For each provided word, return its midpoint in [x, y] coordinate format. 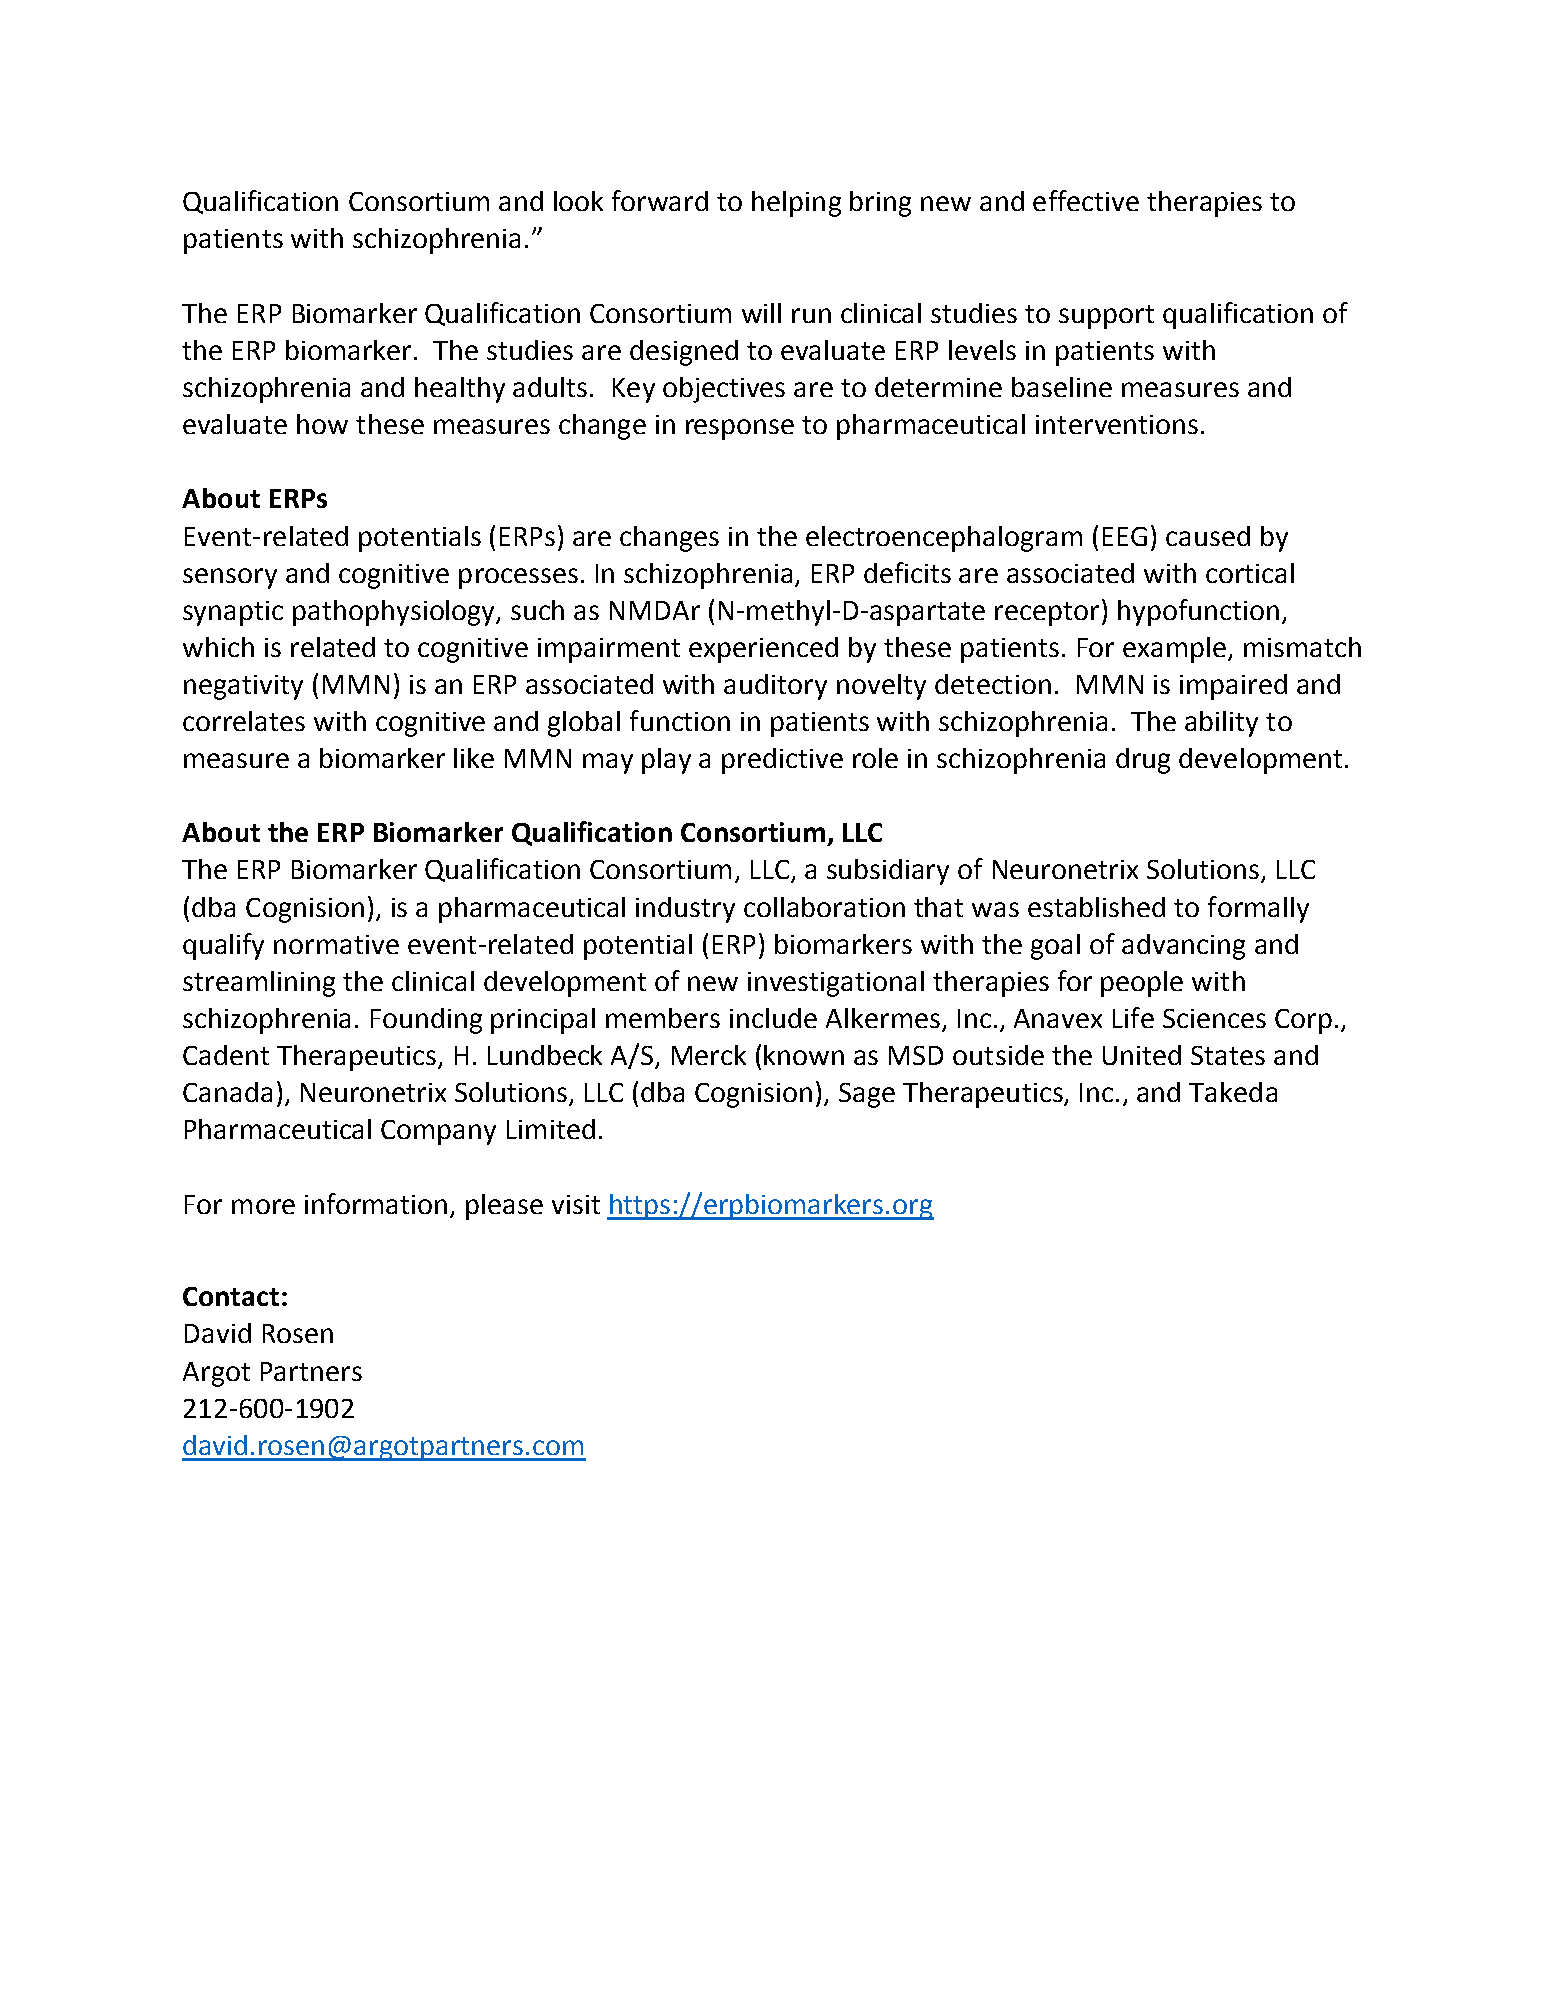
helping [796, 204]
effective [1086, 200]
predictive [782, 761]
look [578, 201]
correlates [244, 721]
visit [576, 1204]
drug [1143, 761]
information [376, 1203]
